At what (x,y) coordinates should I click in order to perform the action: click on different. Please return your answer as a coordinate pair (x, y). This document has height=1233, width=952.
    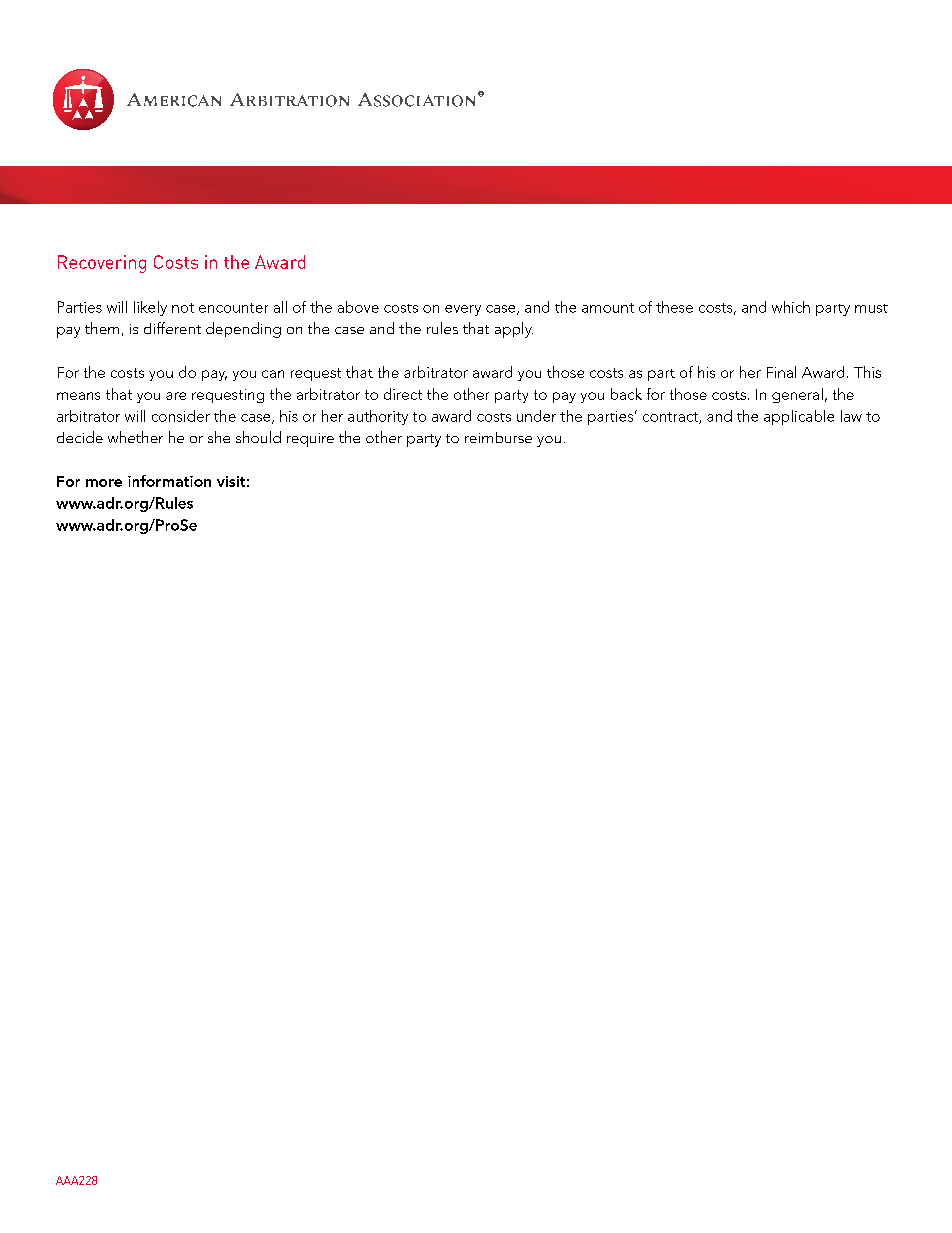
    Looking at the image, I should click on (172, 328).
